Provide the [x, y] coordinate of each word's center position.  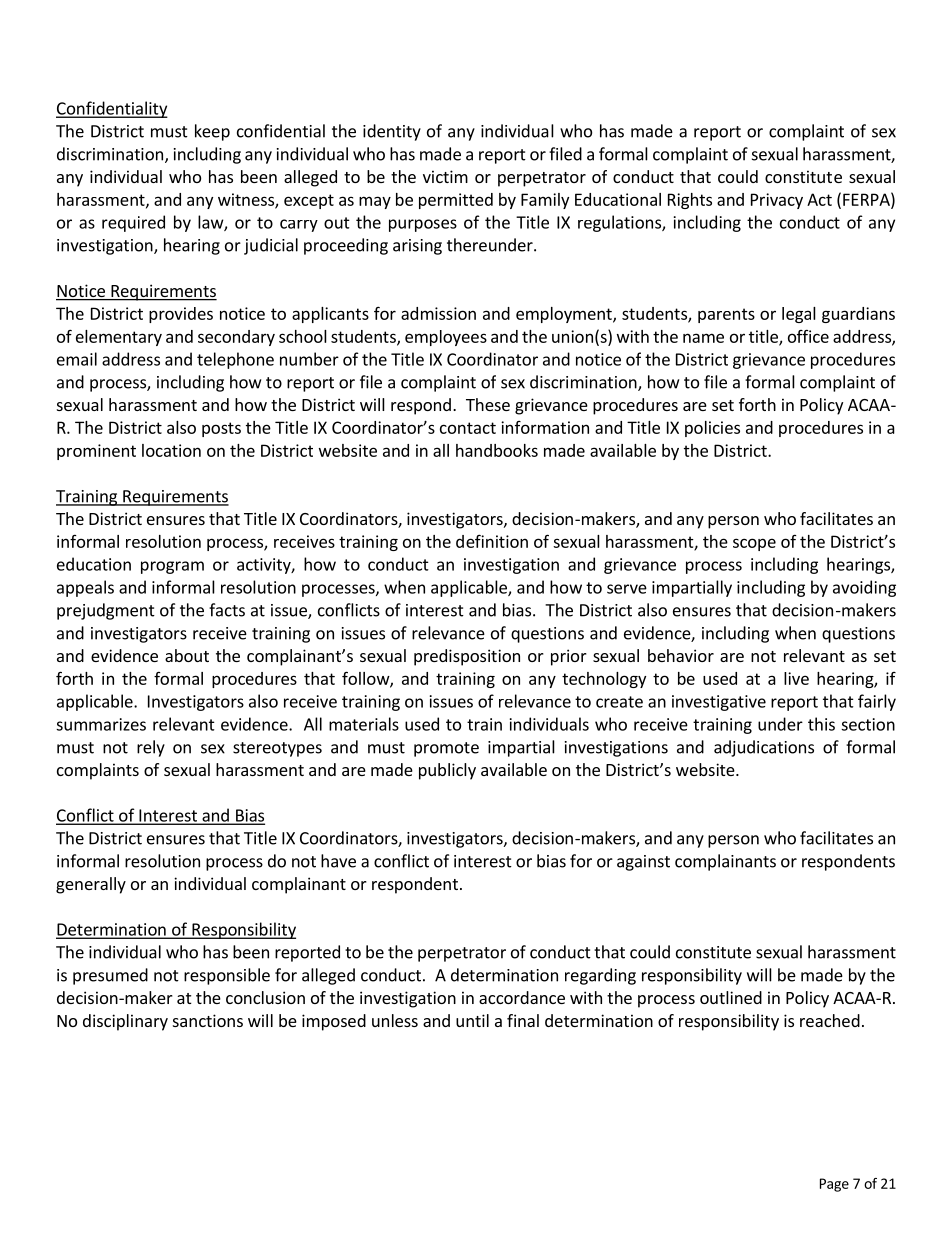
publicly [447, 771]
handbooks [497, 450]
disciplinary [125, 1022]
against [643, 863]
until [472, 1020]
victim [445, 176]
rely [151, 748]
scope [754, 544]
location [171, 450]
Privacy [777, 201]
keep [212, 132]
